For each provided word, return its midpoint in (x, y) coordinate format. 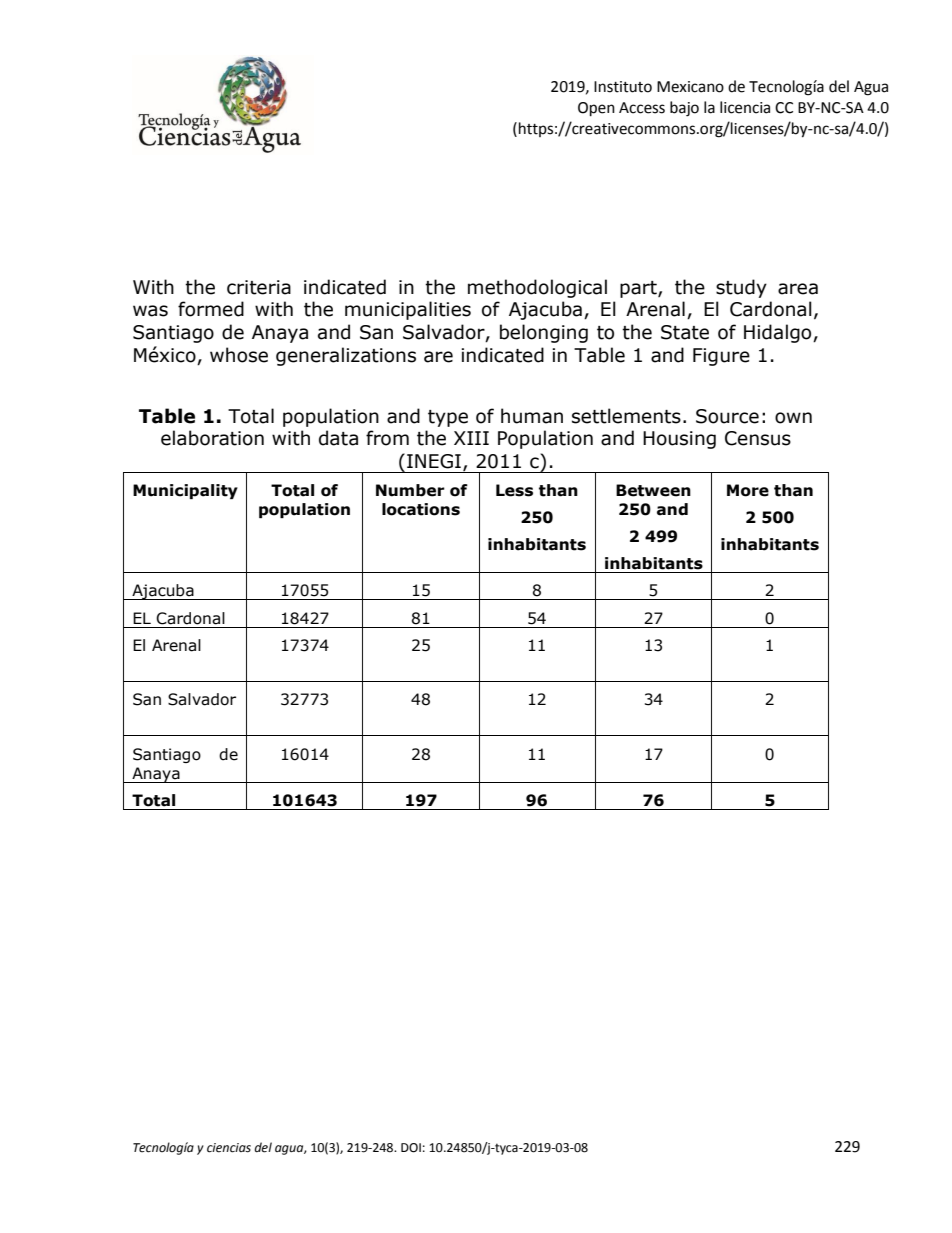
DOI (411, 1148)
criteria (259, 287)
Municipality (185, 491)
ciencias (229, 1148)
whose (239, 355)
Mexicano (690, 87)
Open (596, 109)
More (748, 490)
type (448, 418)
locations (421, 509)
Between (653, 490)
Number (410, 490)
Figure (721, 357)
